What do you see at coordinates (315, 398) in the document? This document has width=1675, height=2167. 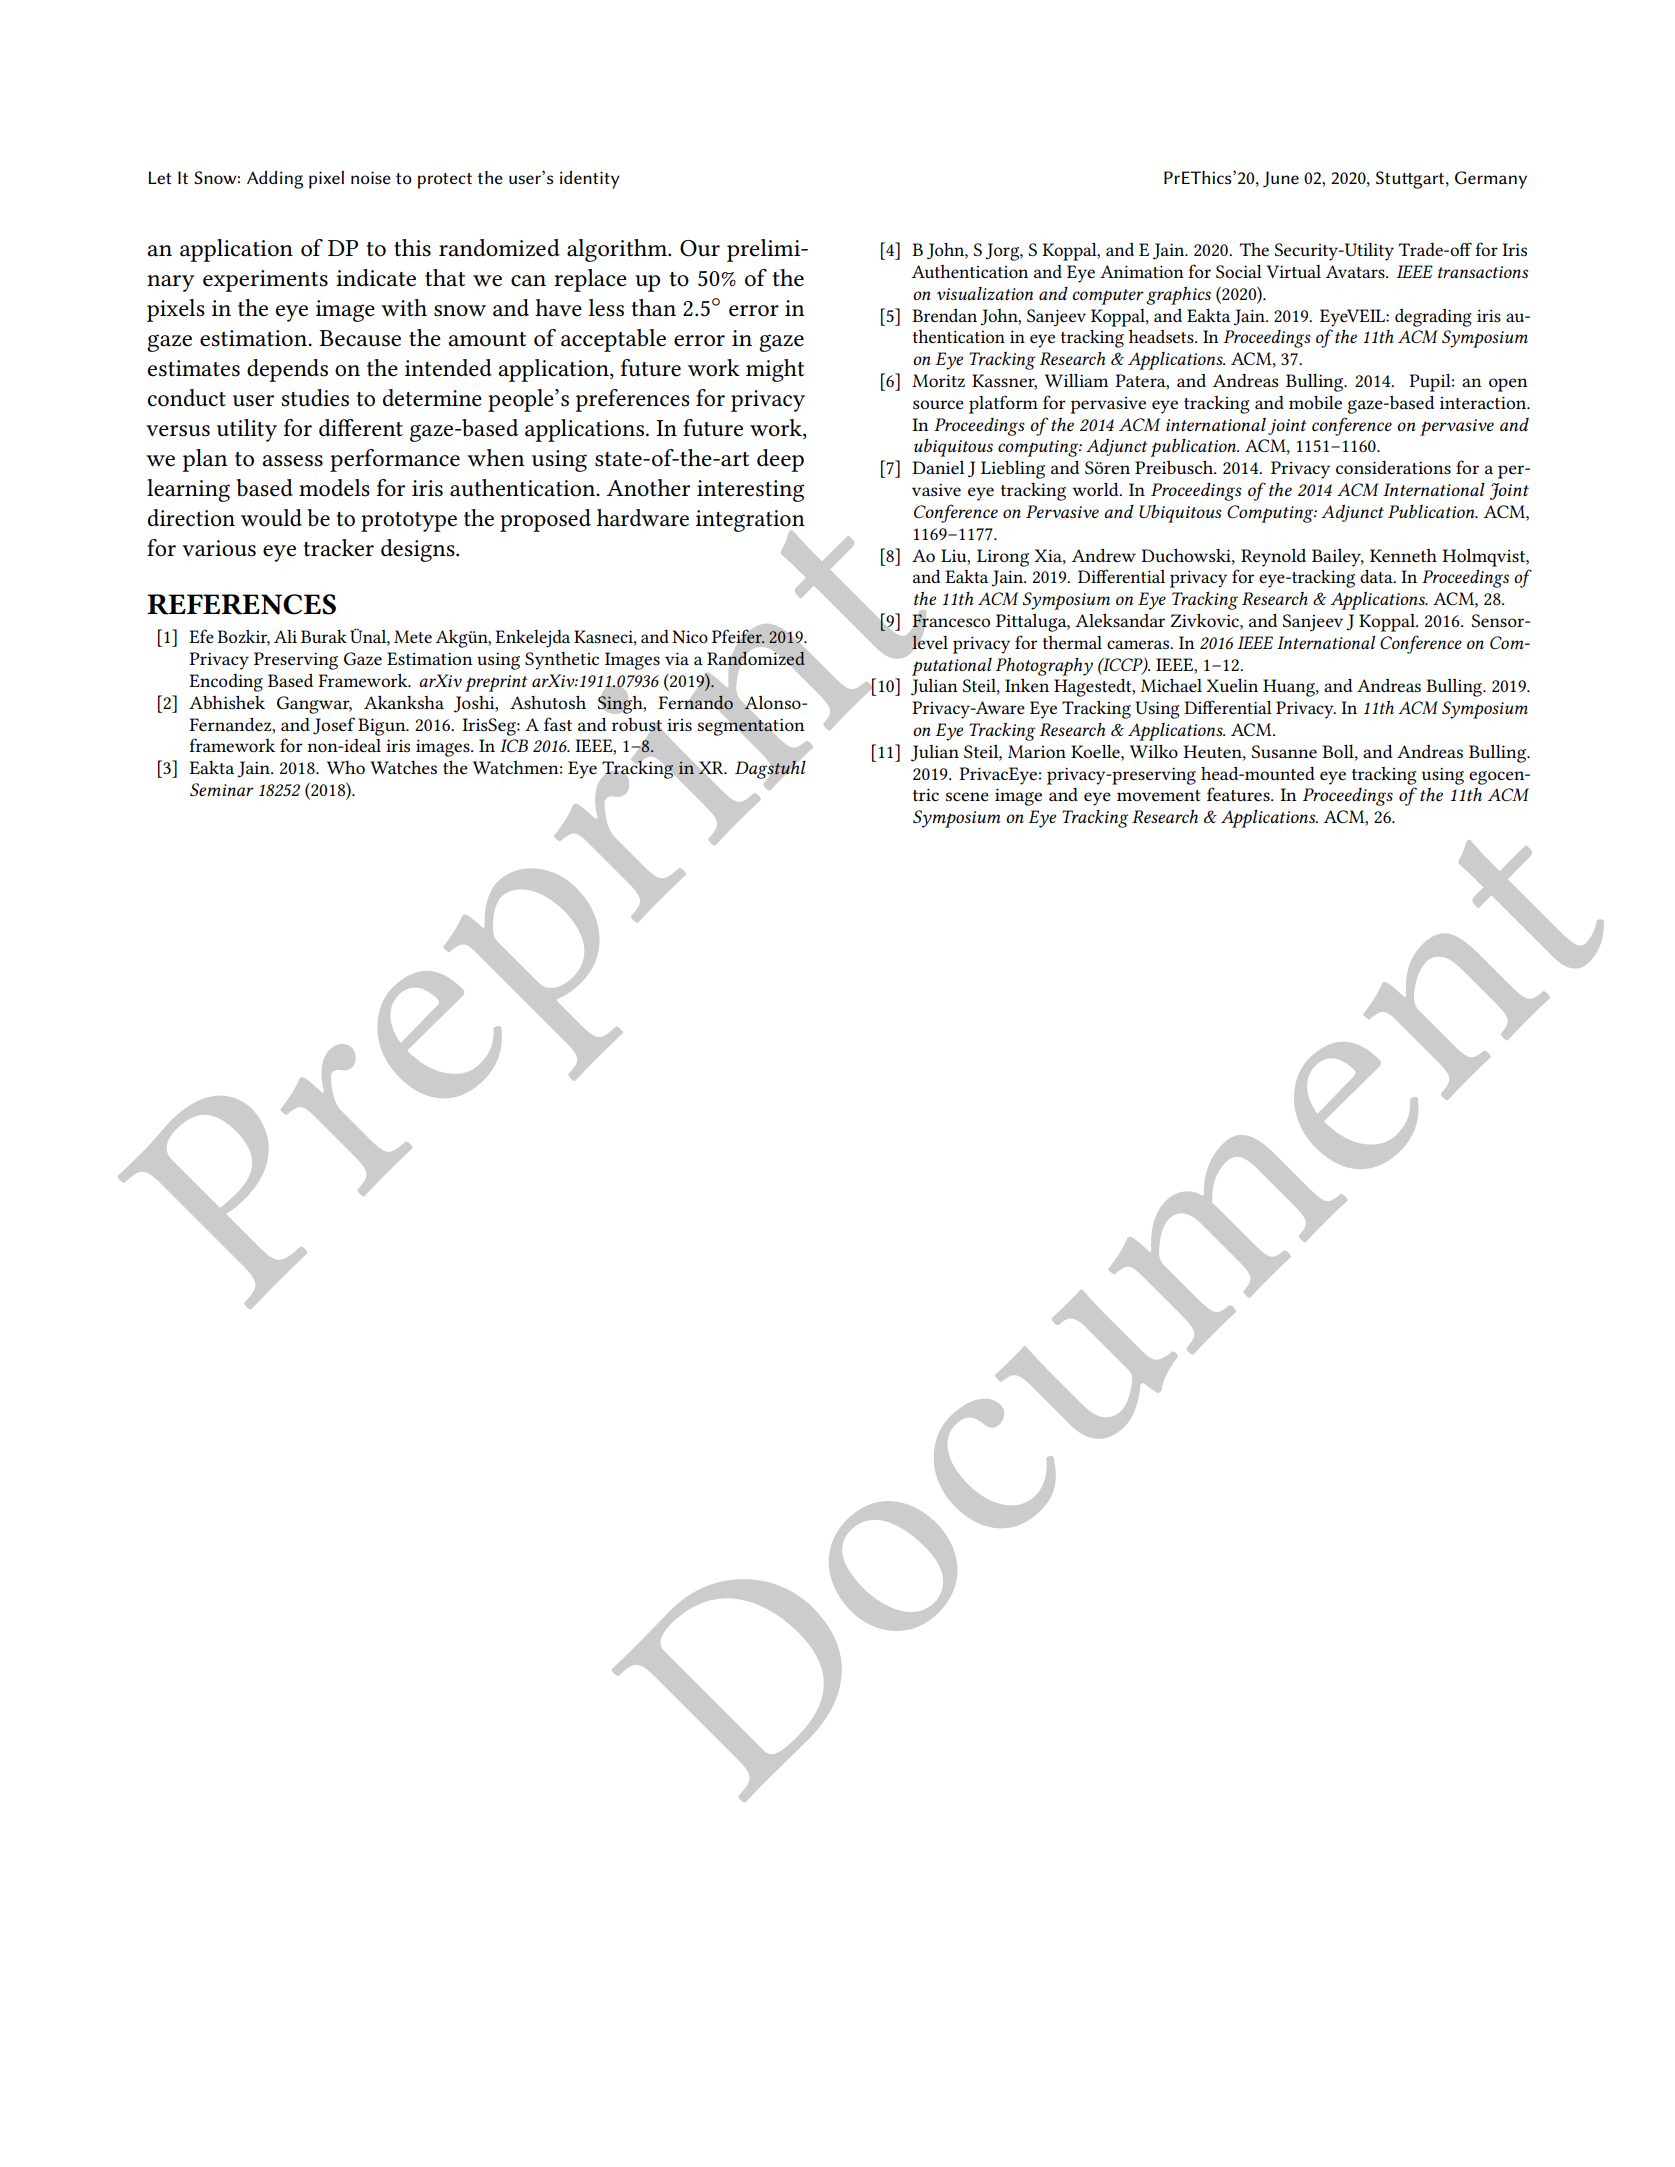 I see `studies` at bounding box center [315, 398].
